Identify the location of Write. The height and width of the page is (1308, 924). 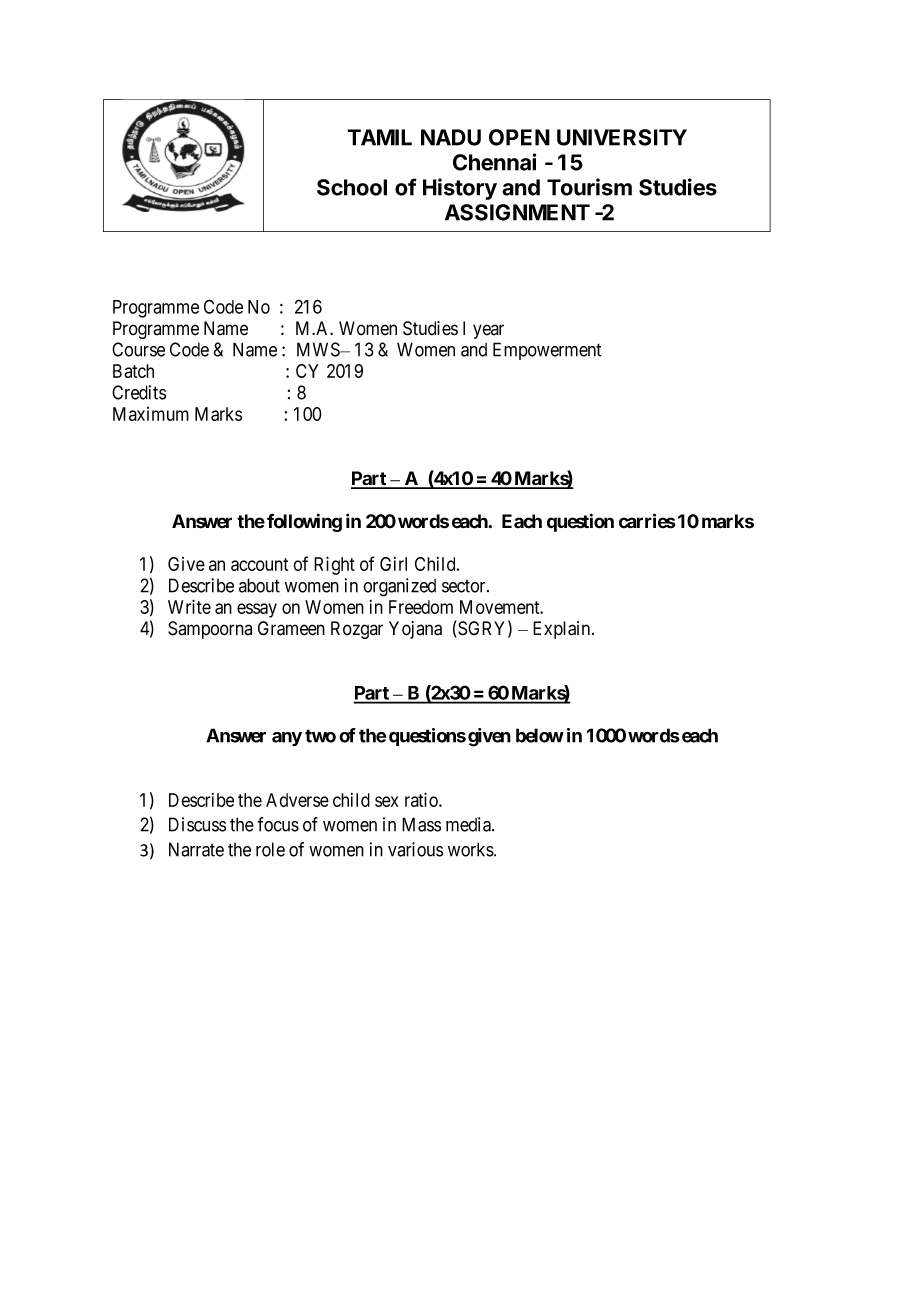
(189, 606).
